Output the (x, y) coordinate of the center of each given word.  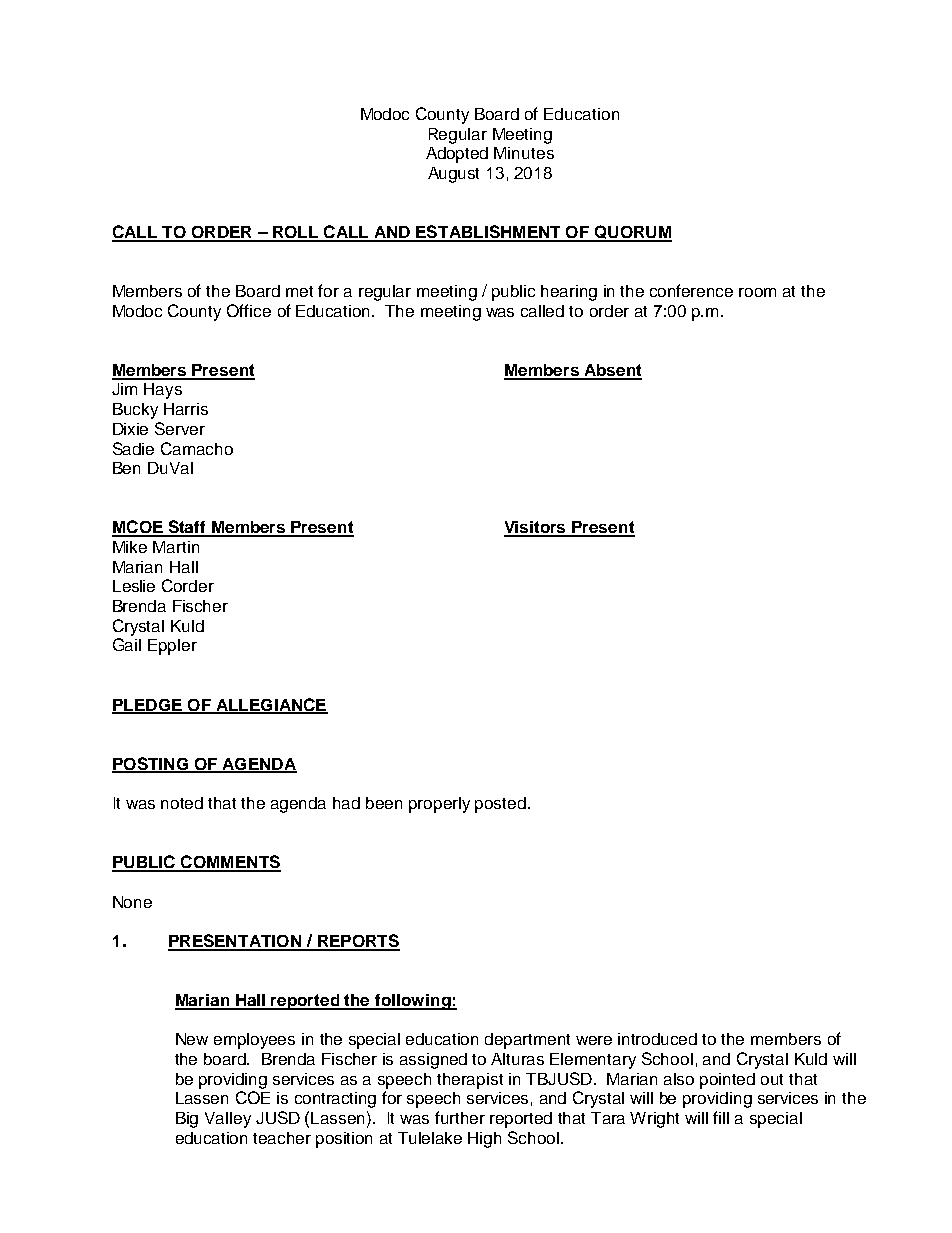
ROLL (295, 233)
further (460, 1117)
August (453, 175)
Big (187, 1120)
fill (721, 1117)
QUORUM (632, 233)
